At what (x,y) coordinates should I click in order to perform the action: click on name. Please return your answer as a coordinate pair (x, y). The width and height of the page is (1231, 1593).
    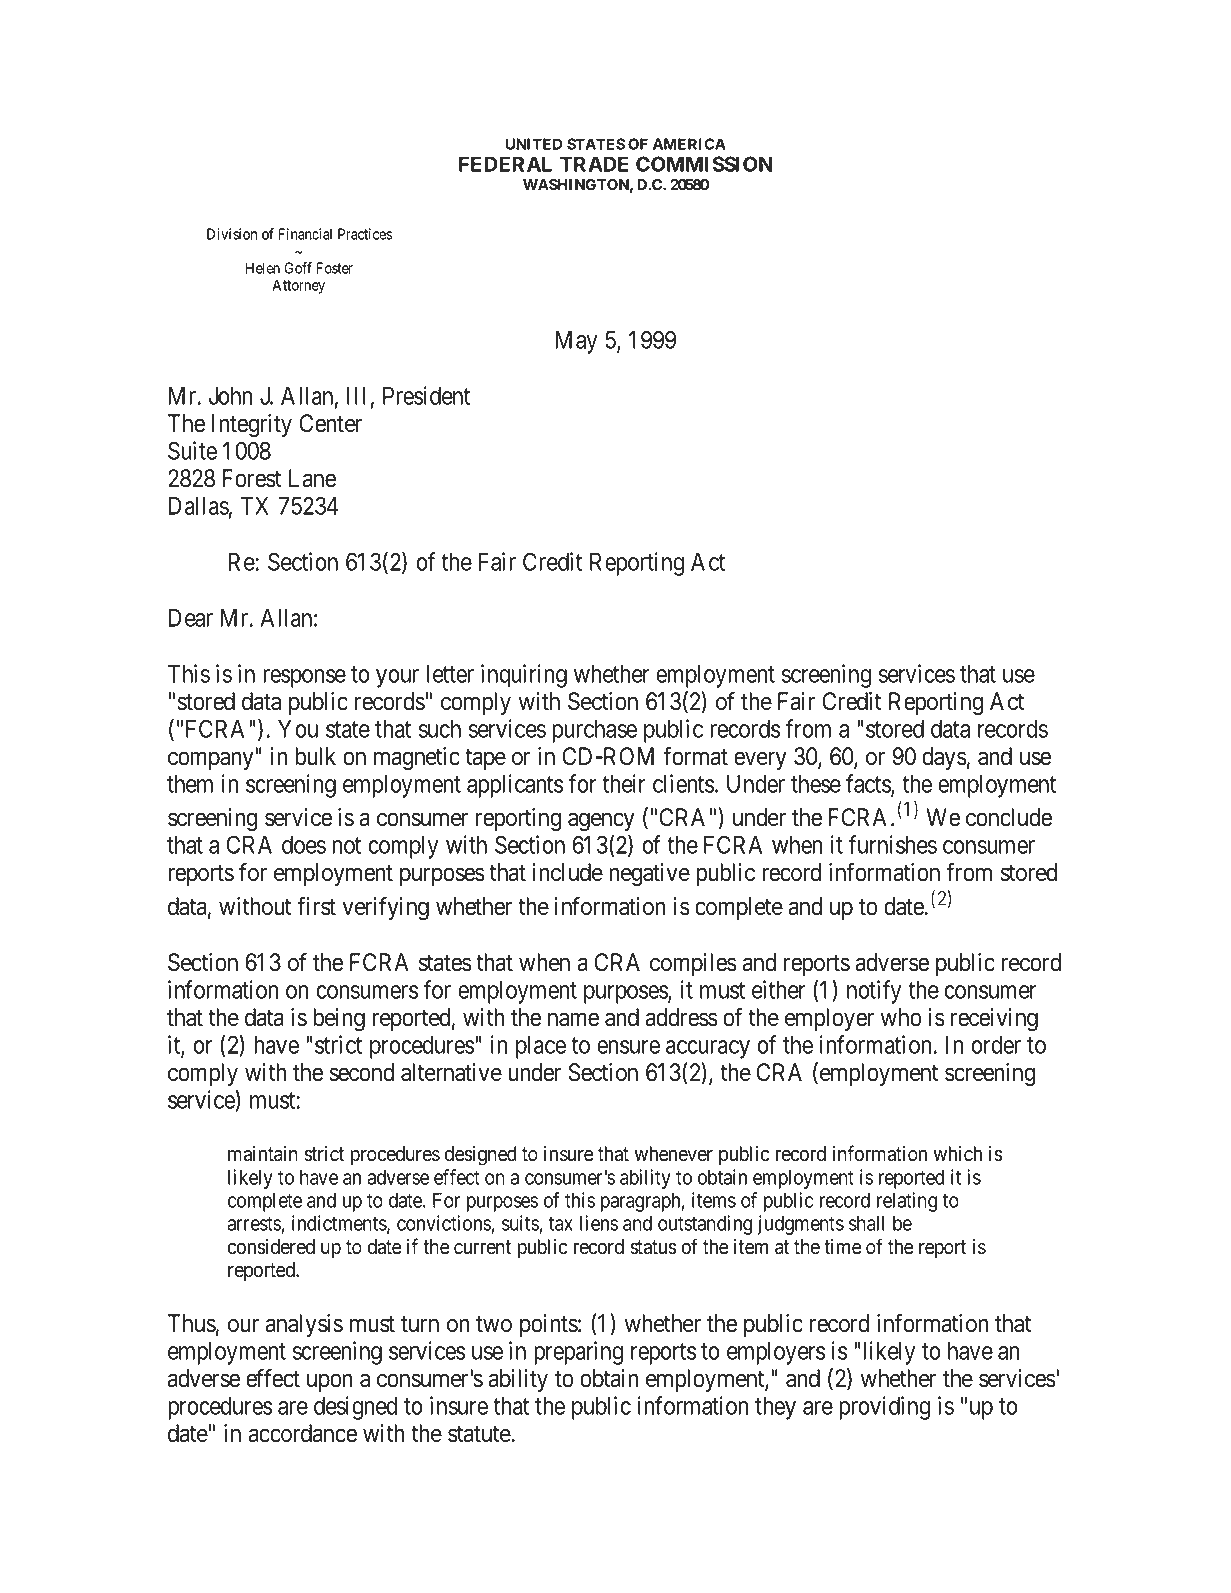
    Looking at the image, I should click on (573, 1020).
